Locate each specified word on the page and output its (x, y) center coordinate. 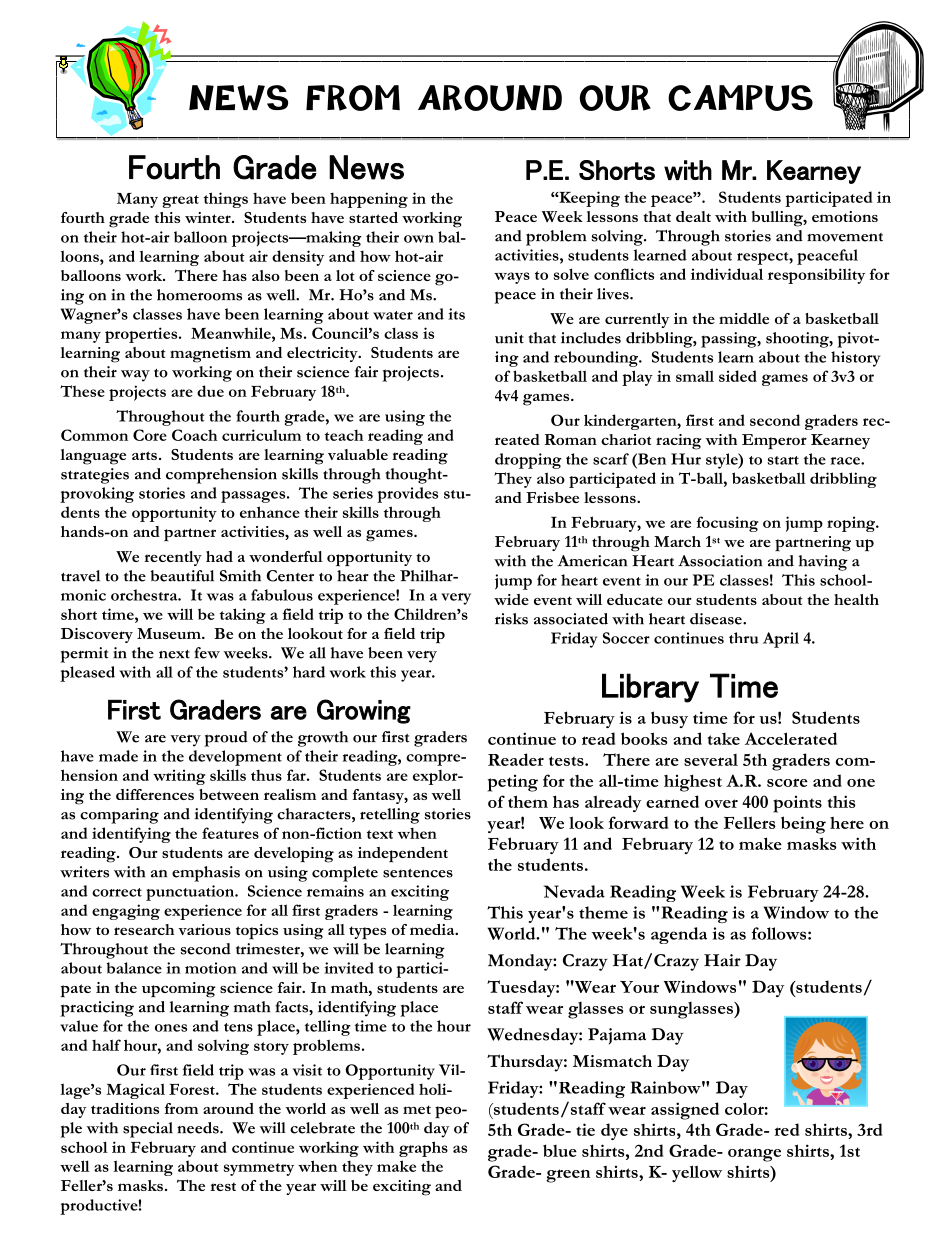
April (781, 640)
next (174, 654)
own (419, 239)
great (180, 201)
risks (511, 619)
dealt (693, 216)
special (148, 1130)
